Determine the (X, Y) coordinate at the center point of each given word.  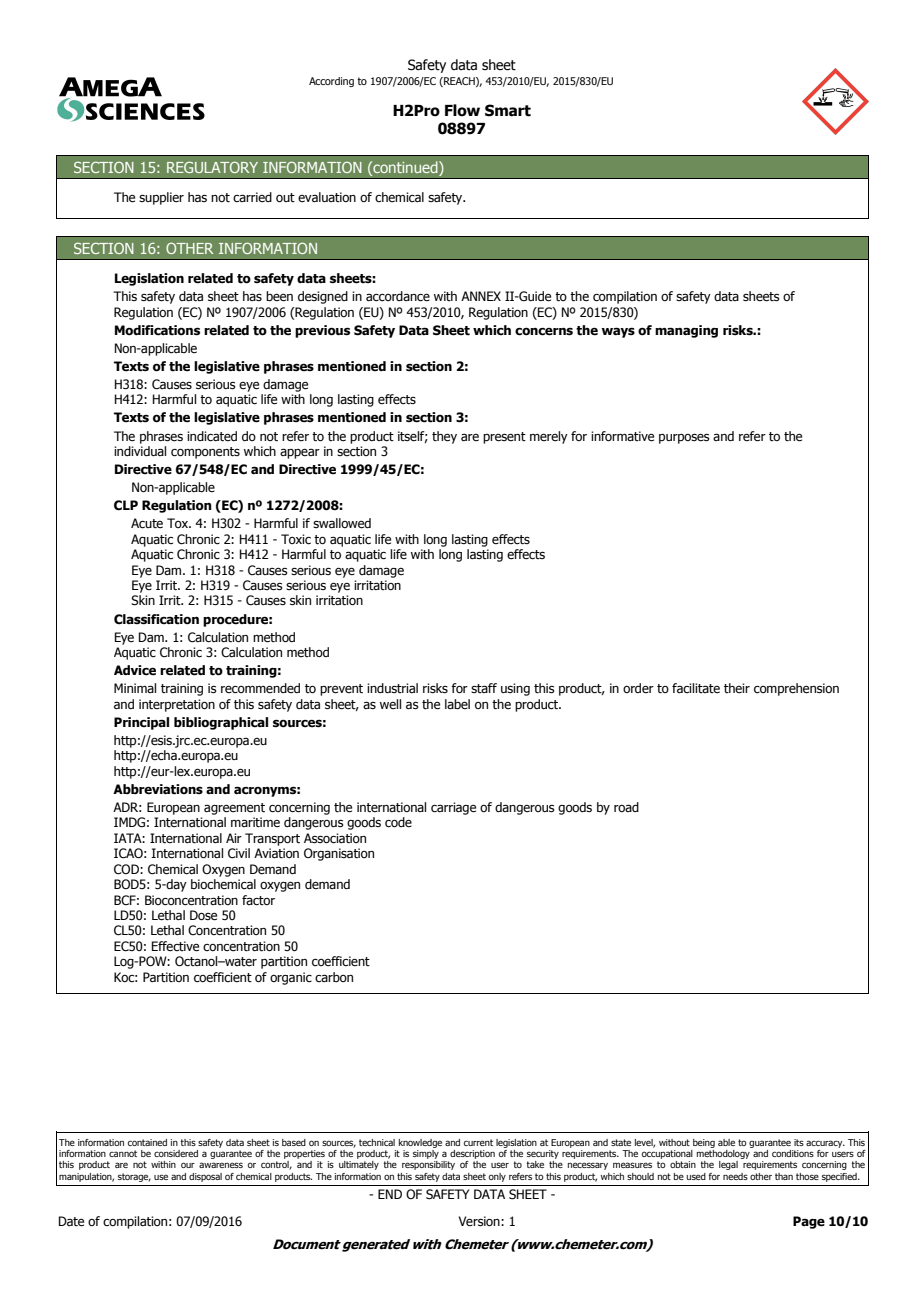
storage (134, 1177)
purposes (684, 439)
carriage (453, 808)
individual (140, 451)
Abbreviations (158, 789)
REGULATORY (212, 167)
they (444, 437)
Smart (508, 110)
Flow (462, 110)
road (626, 807)
